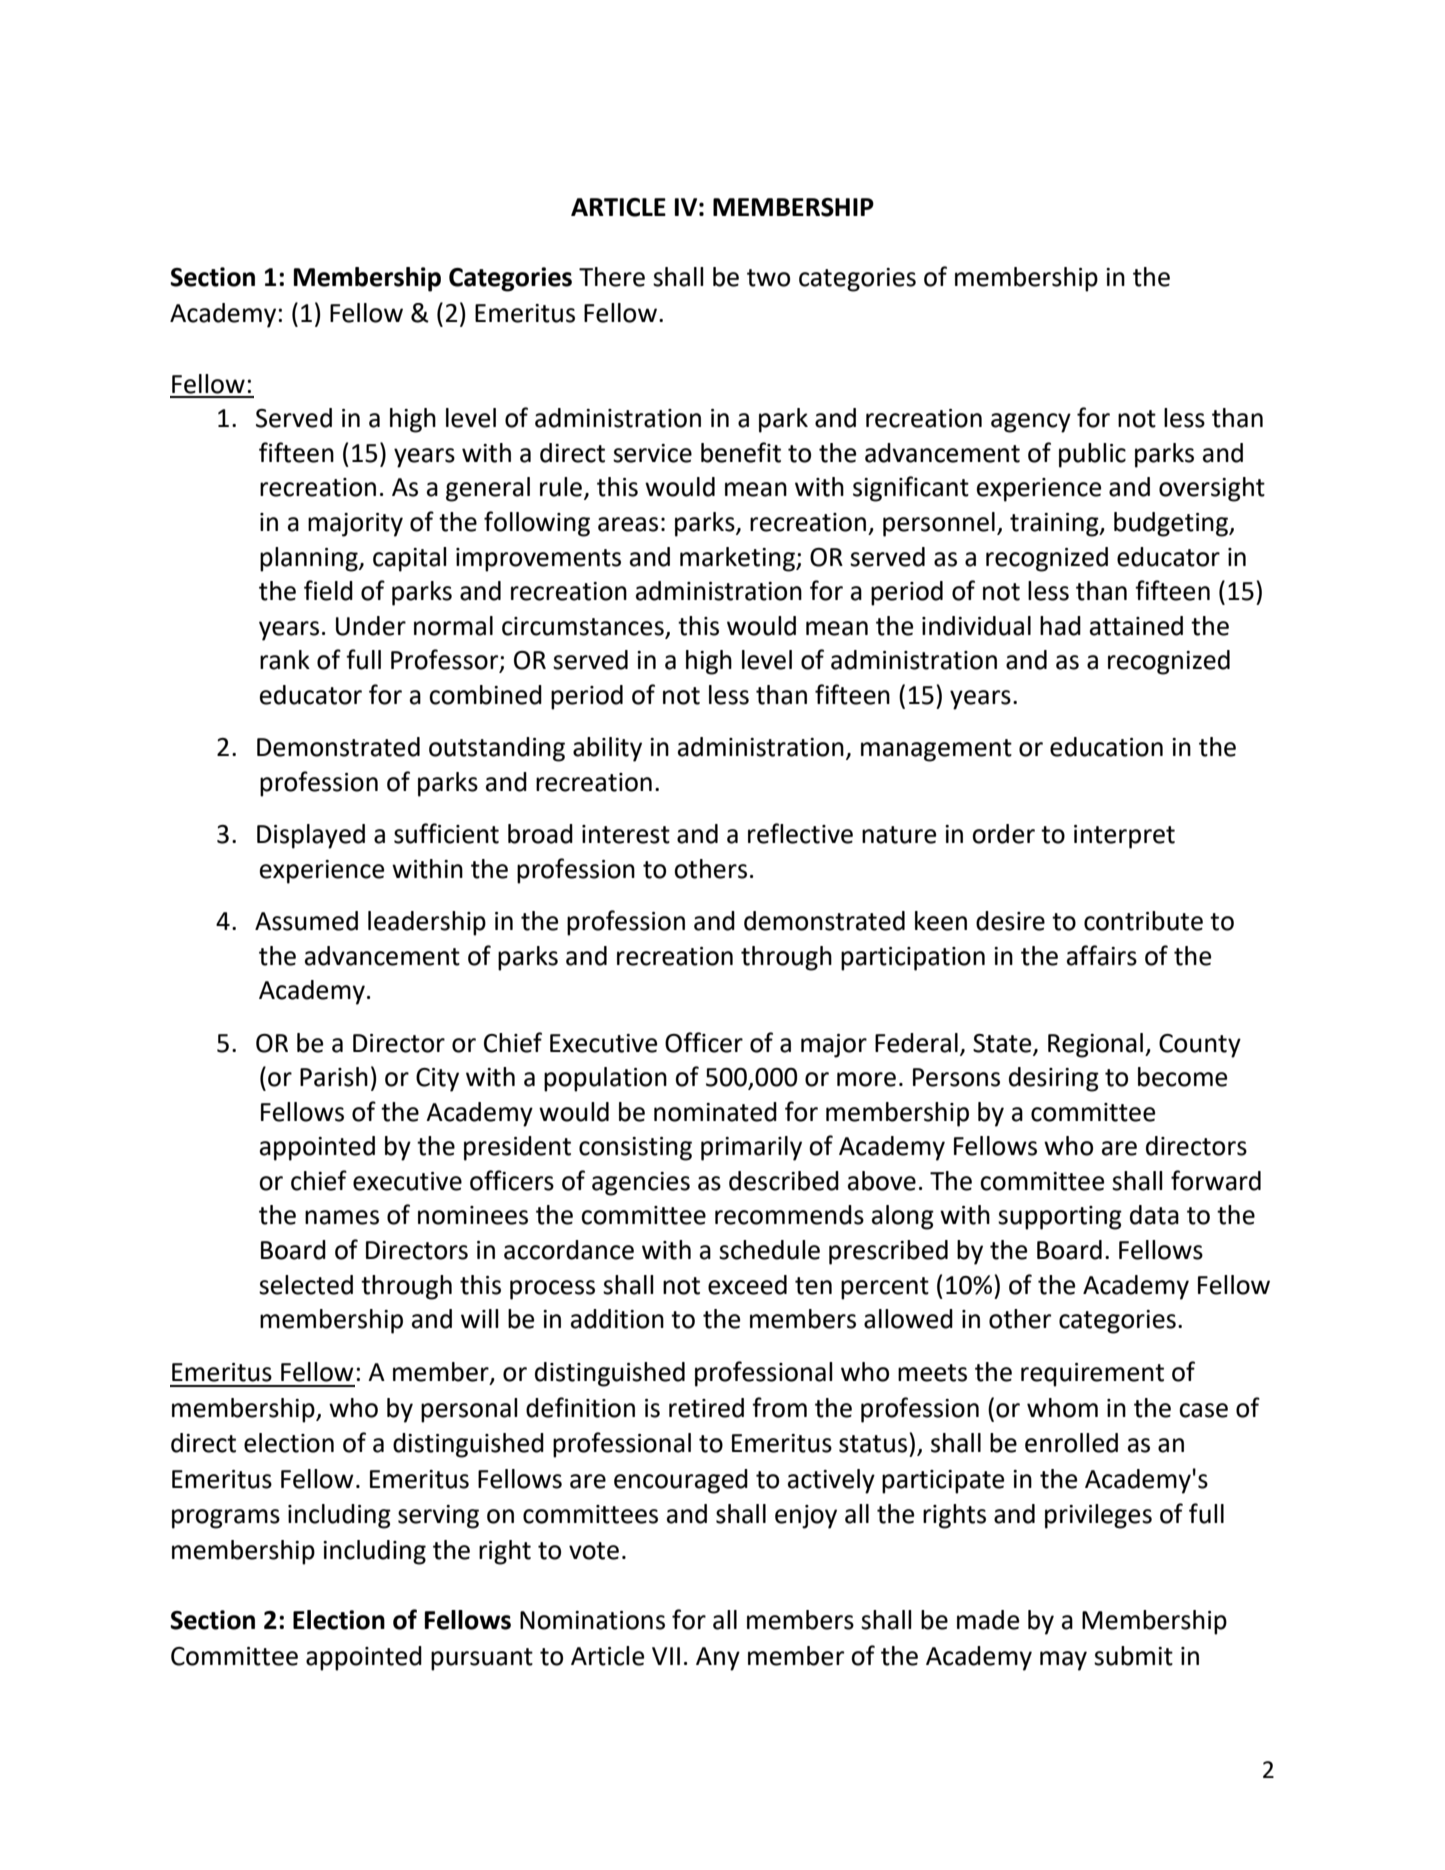 Image resolution: width=1445 pixels, height=1870 pixels. What do you see at coordinates (718, 1659) in the image?
I see `Any` at bounding box center [718, 1659].
